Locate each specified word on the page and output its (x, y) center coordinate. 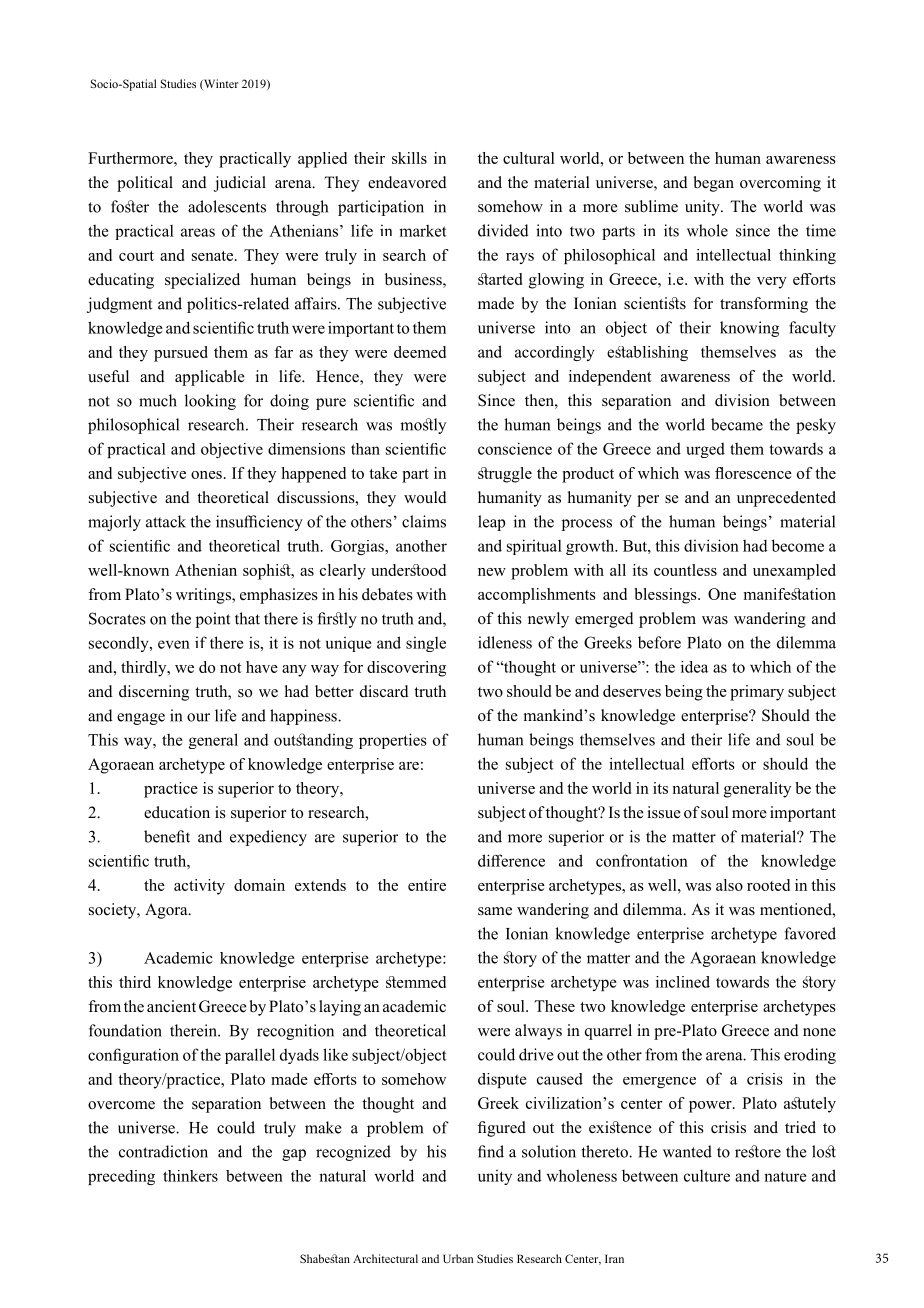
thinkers (190, 1176)
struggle (505, 475)
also (729, 885)
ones (206, 475)
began (713, 184)
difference (511, 860)
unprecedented (786, 499)
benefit (167, 836)
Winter (220, 84)
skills (409, 158)
